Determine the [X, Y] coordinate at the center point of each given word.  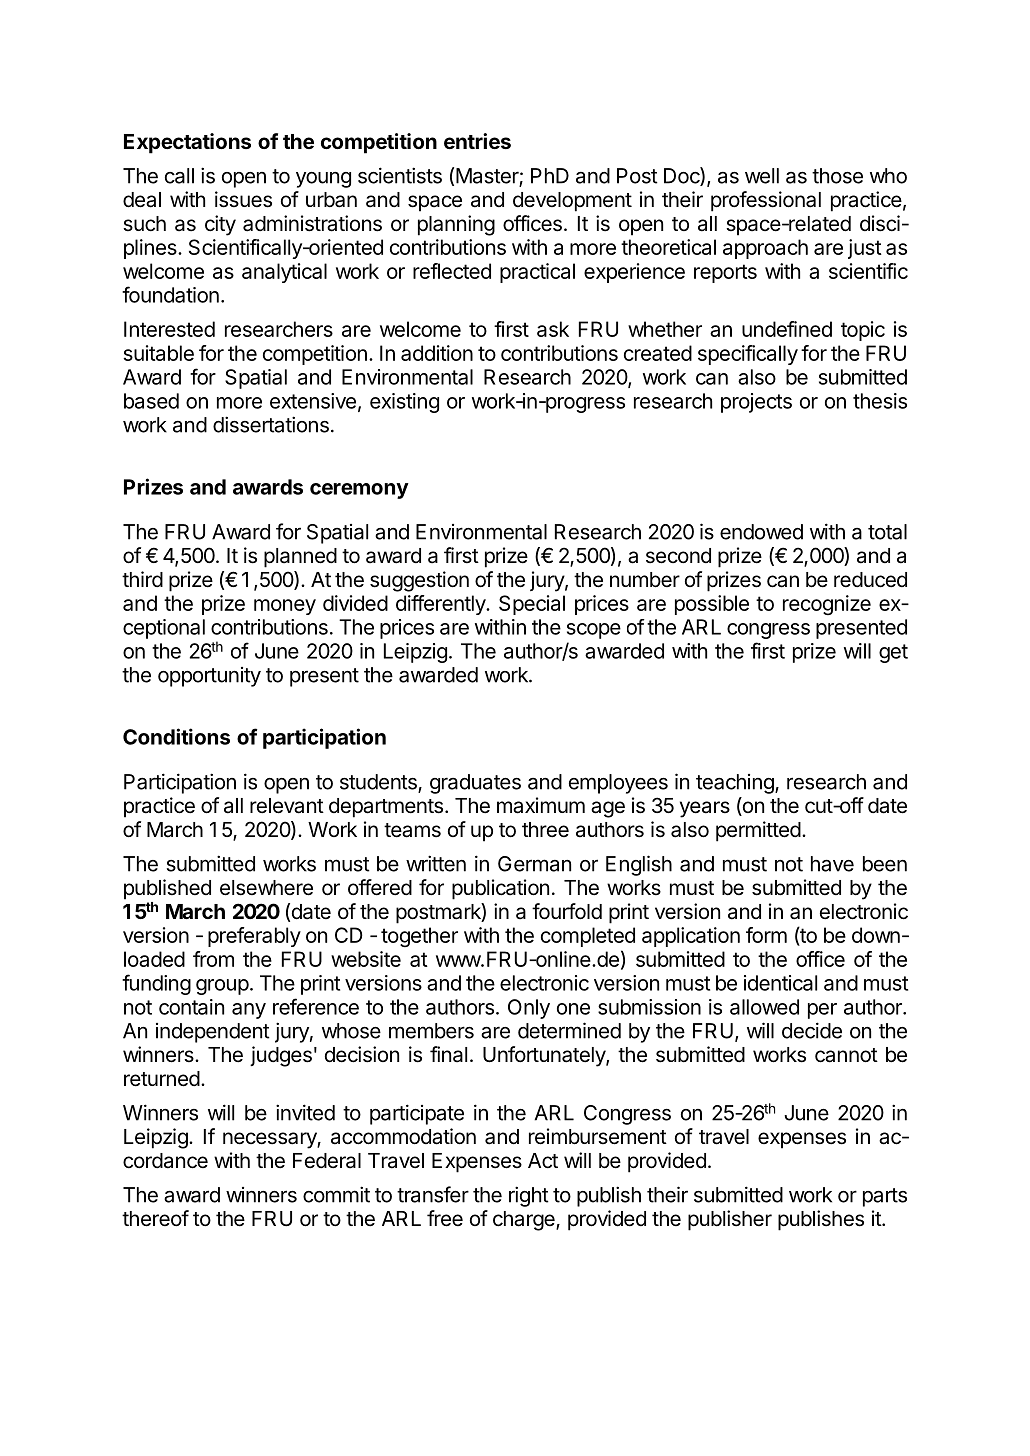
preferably [254, 937]
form [766, 935]
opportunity [209, 677]
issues [243, 199]
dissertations [271, 424]
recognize [827, 605]
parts [885, 1197]
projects [756, 403]
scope [594, 631]
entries [477, 141]
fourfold [567, 911]
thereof [155, 1218]
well [762, 176]
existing [404, 403]
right [529, 1196]
